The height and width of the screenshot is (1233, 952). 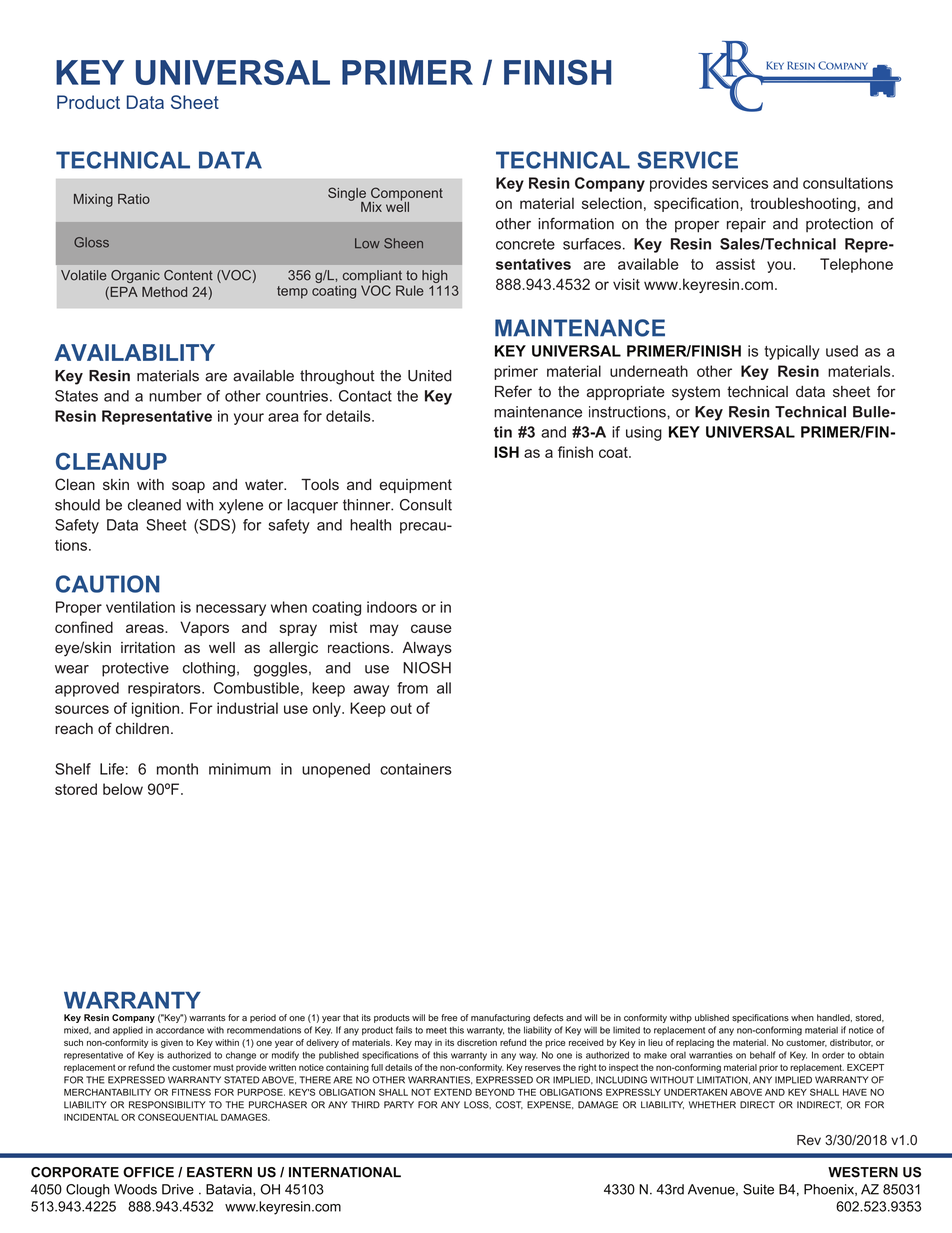 I want to click on below, so click(x=123, y=789).
